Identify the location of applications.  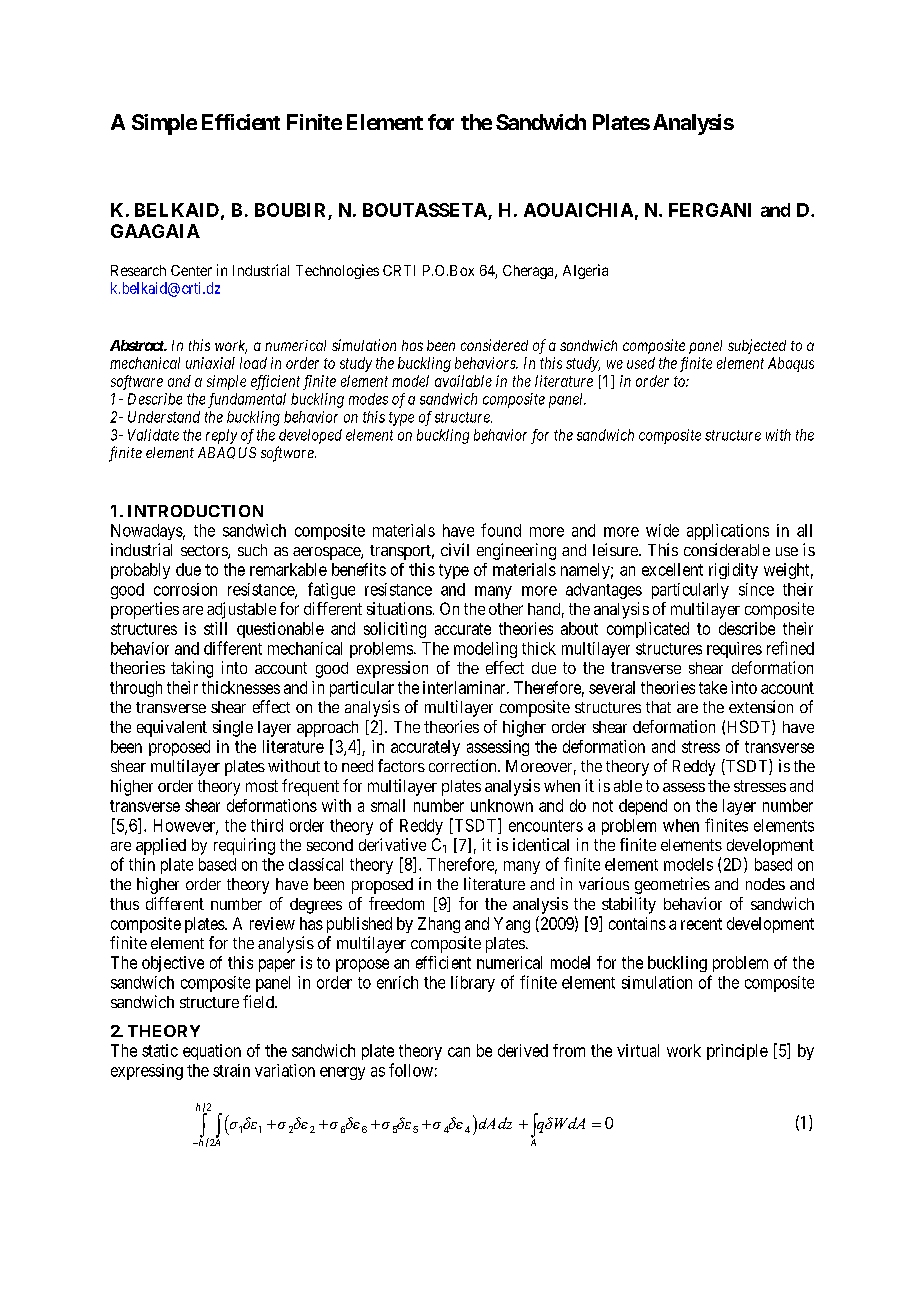
(728, 532).
